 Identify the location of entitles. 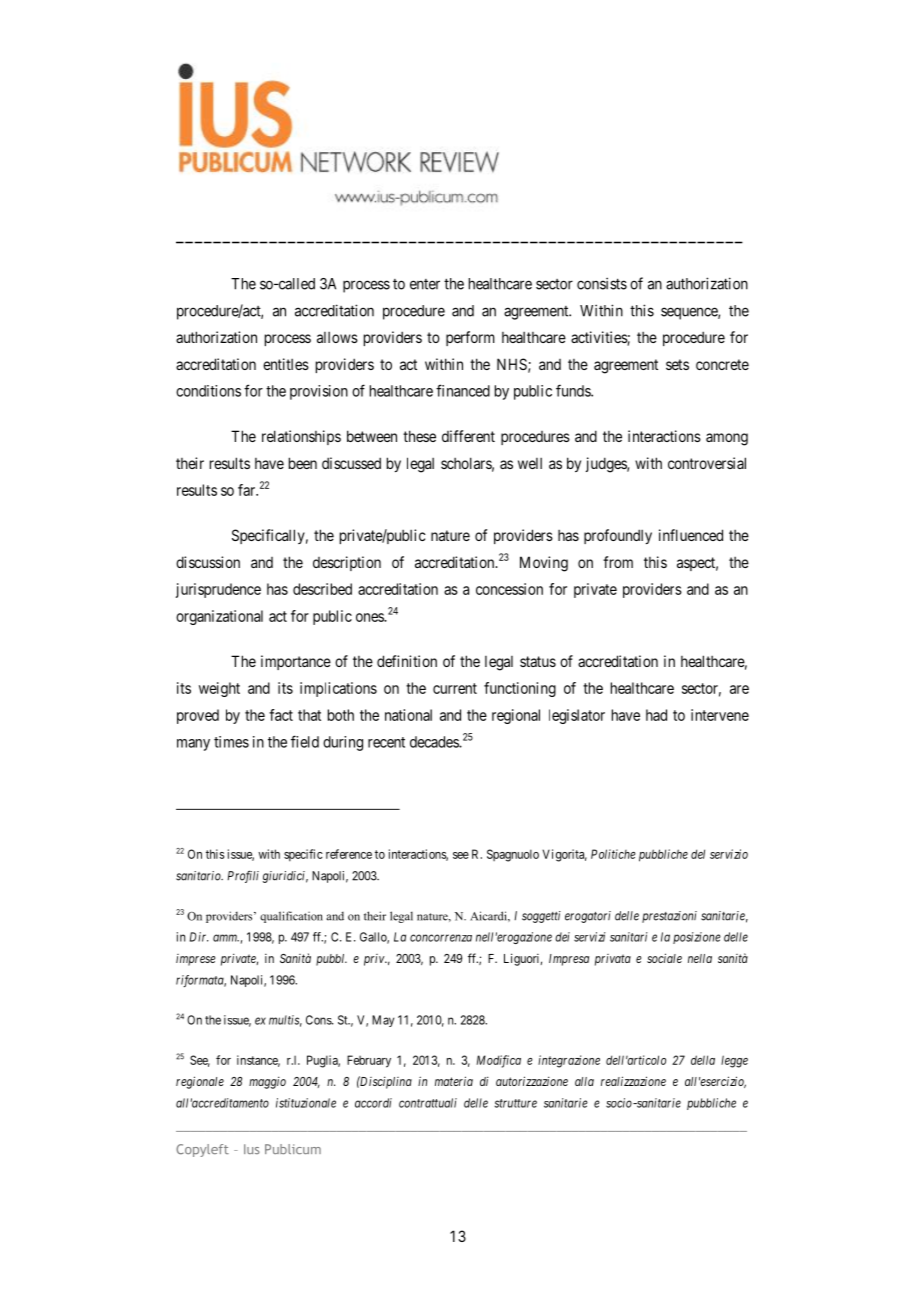
(286, 364).
